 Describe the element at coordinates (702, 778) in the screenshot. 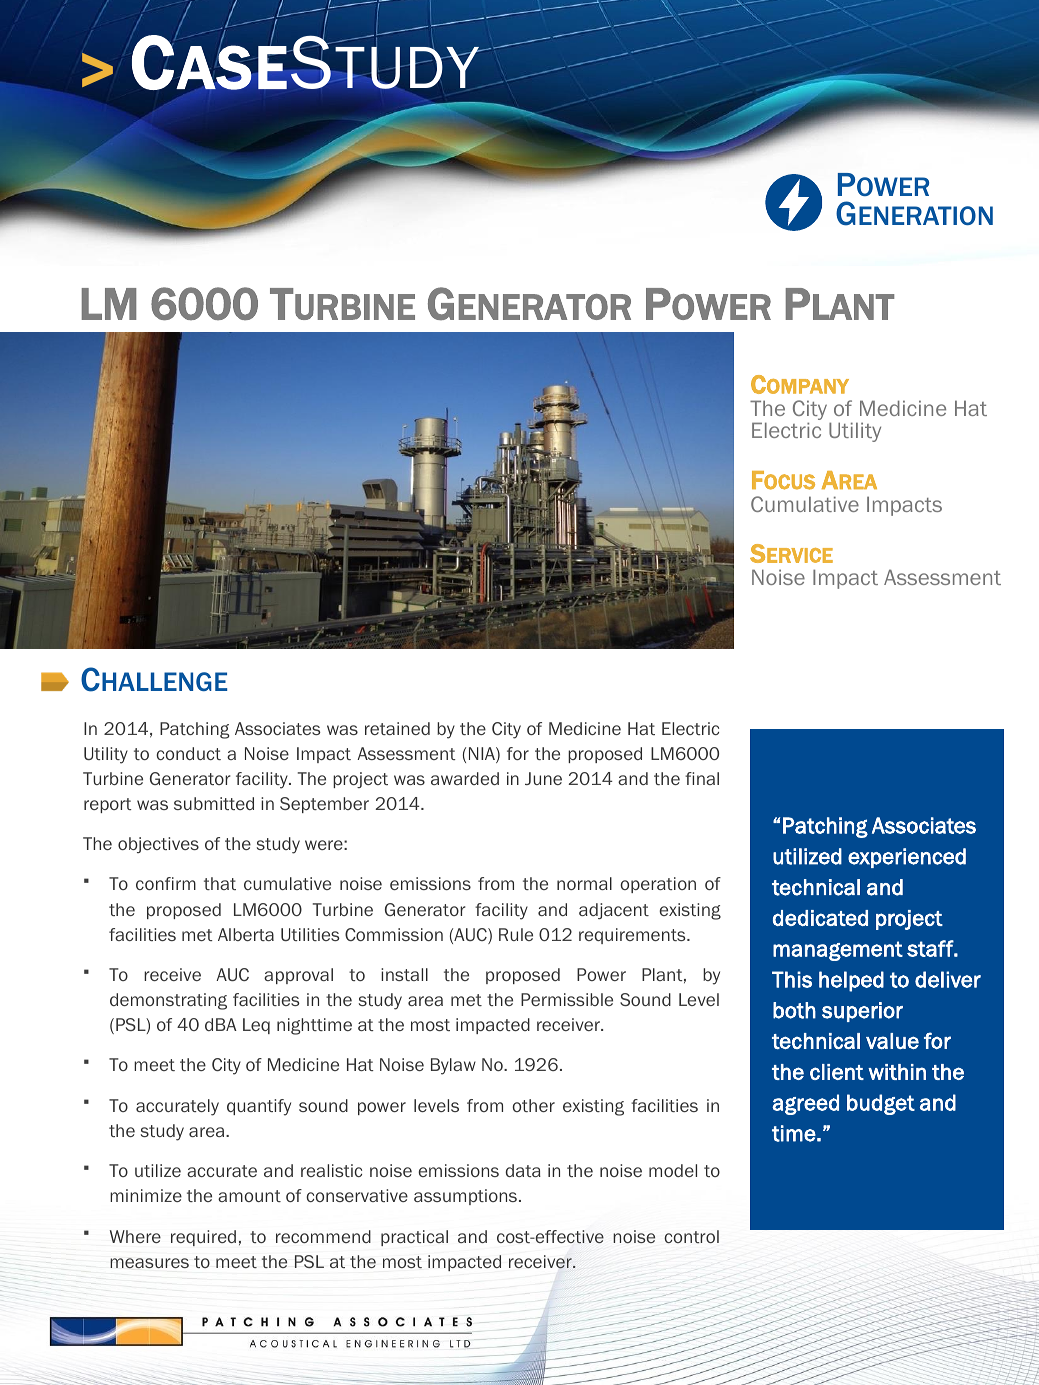

I see `final` at that location.
